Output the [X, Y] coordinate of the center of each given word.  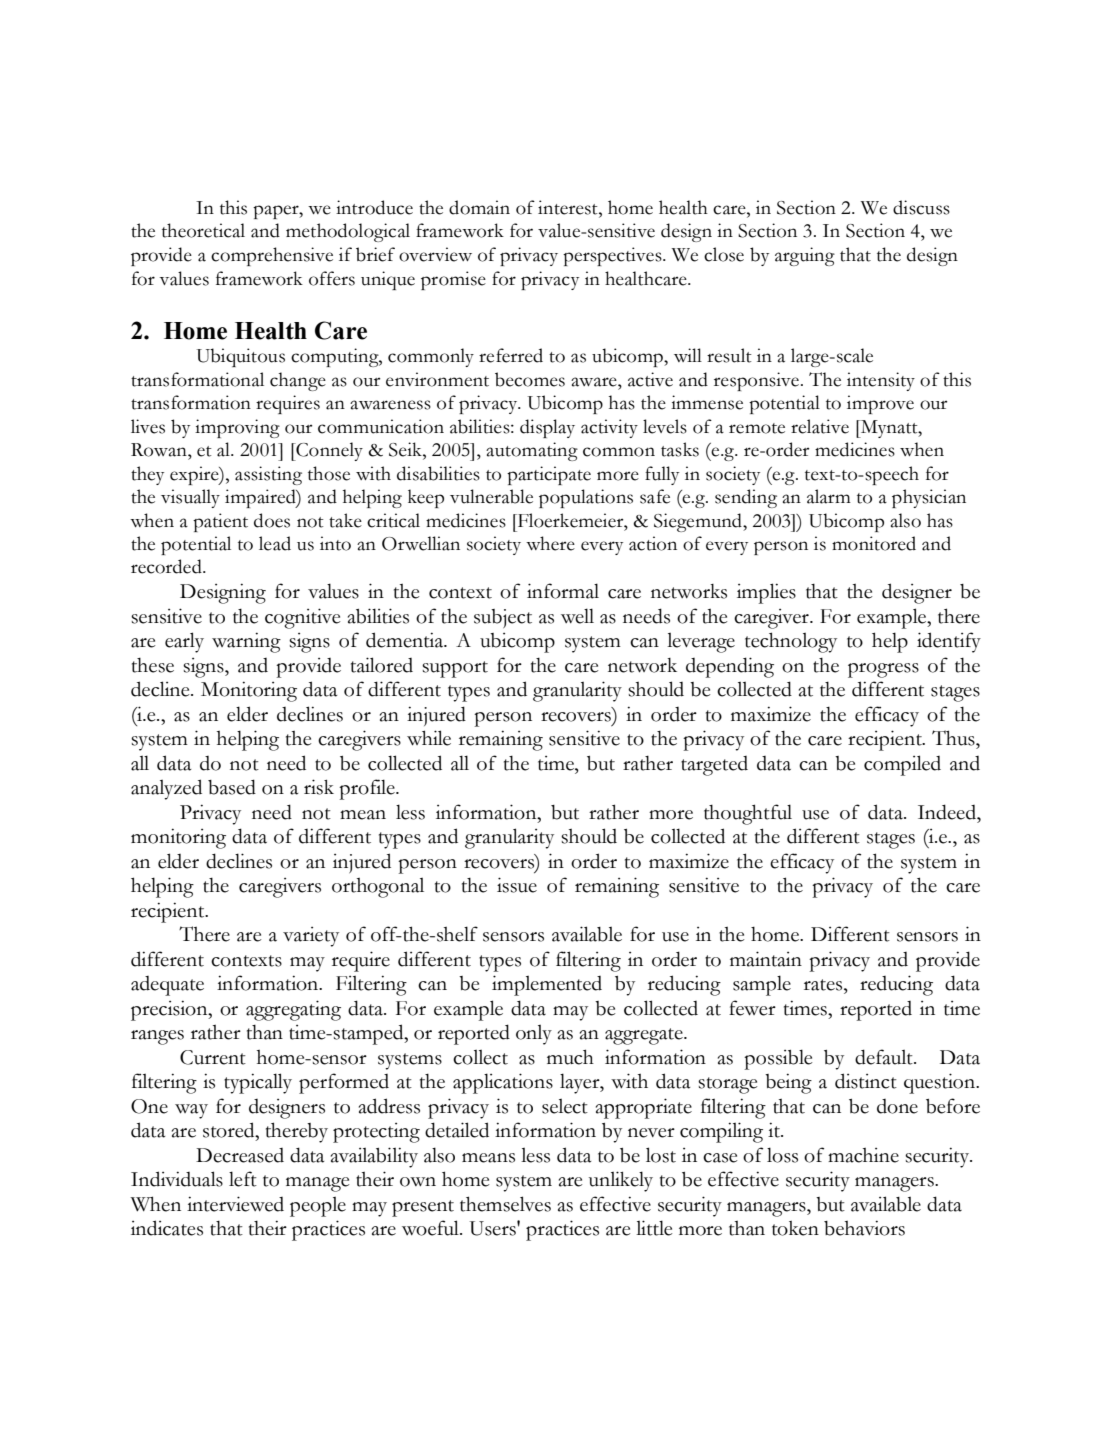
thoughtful [748, 814]
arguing [805, 256]
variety [311, 937]
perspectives [613, 256]
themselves [505, 1204]
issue [517, 885]
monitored [874, 543]
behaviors [864, 1228]
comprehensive [272, 256]
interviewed [235, 1204]
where [550, 543]
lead [275, 543]
